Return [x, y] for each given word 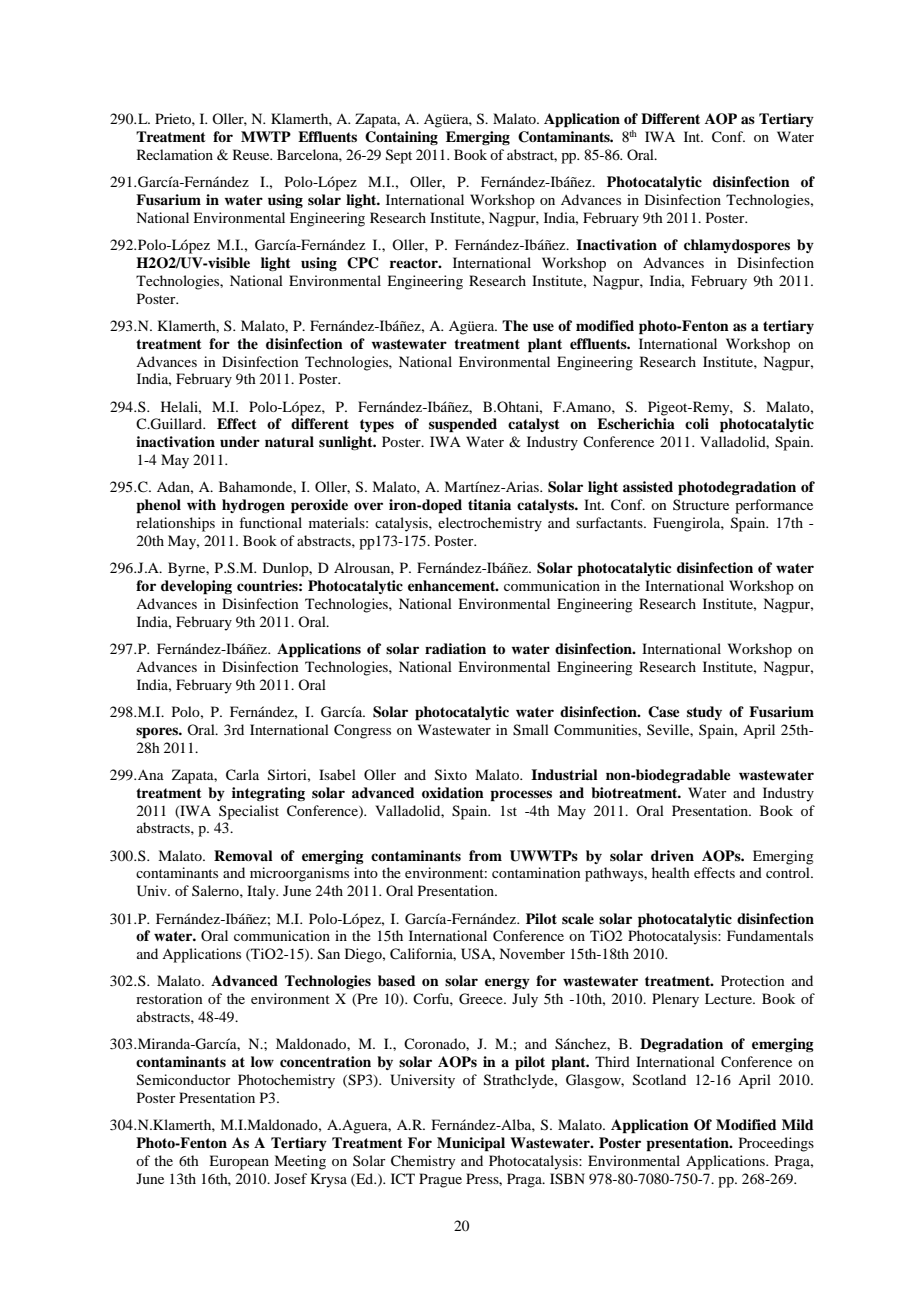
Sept [399, 156]
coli [697, 423]
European [239, 1162]
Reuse [252, 154]
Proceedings [776, 1144]
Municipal [471, 1144]
